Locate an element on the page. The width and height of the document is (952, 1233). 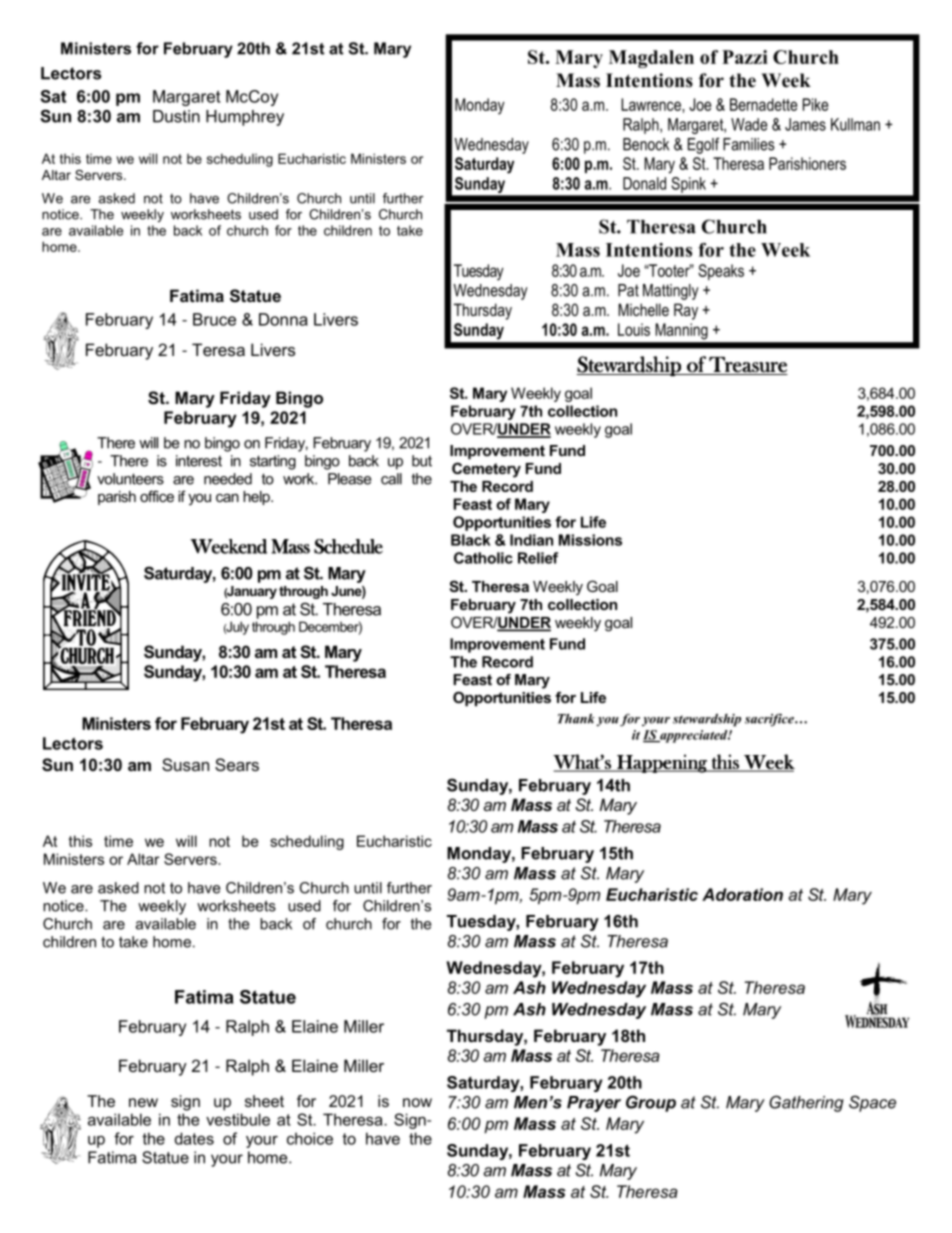
Susan is located at coordinates (185, 764).
